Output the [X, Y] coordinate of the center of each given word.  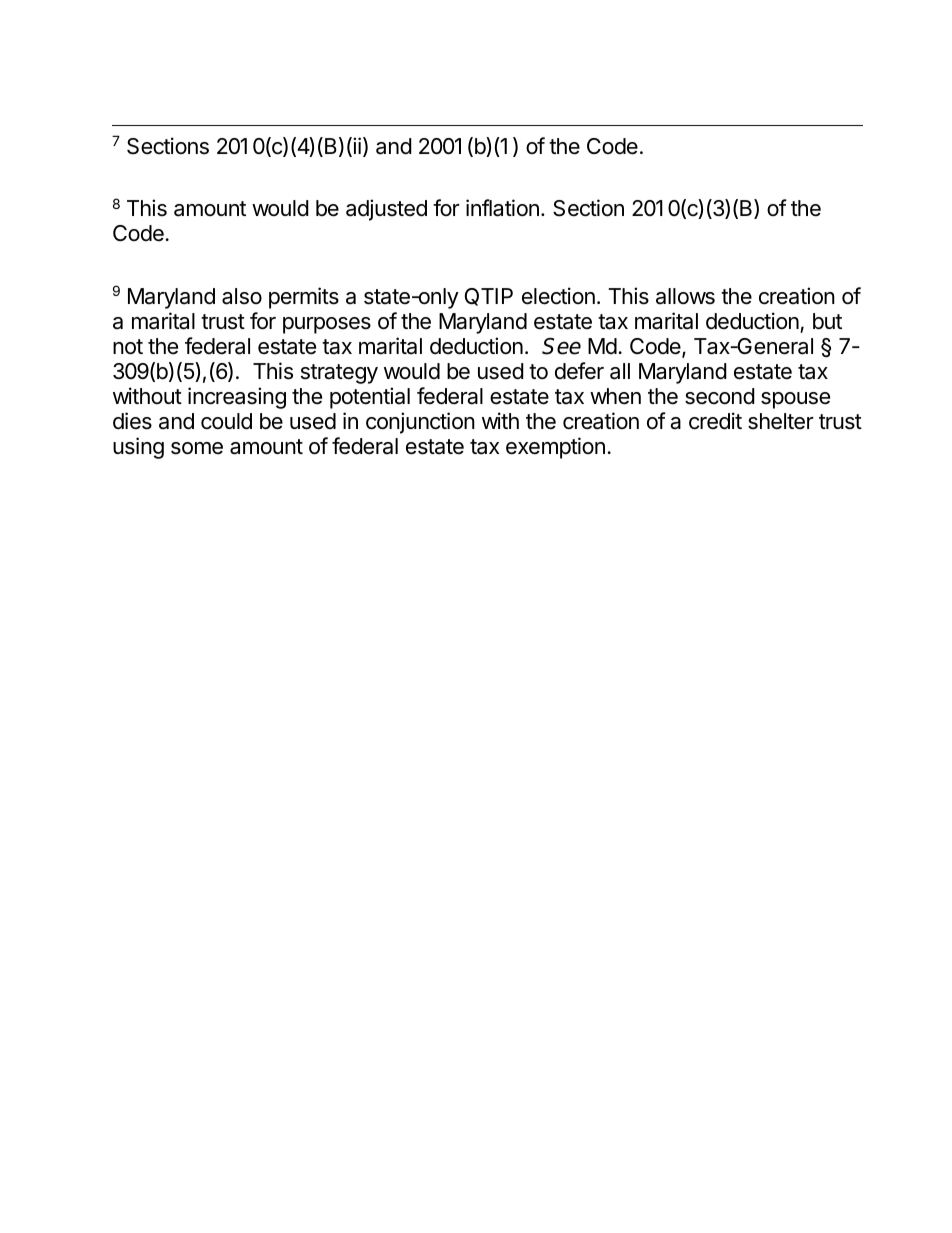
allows [685, 296]
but [827, 321]
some [197, 448]
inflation [502, 208]
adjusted [386, 210]
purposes [327, 325]
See [561, 346]
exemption [555, 448]
